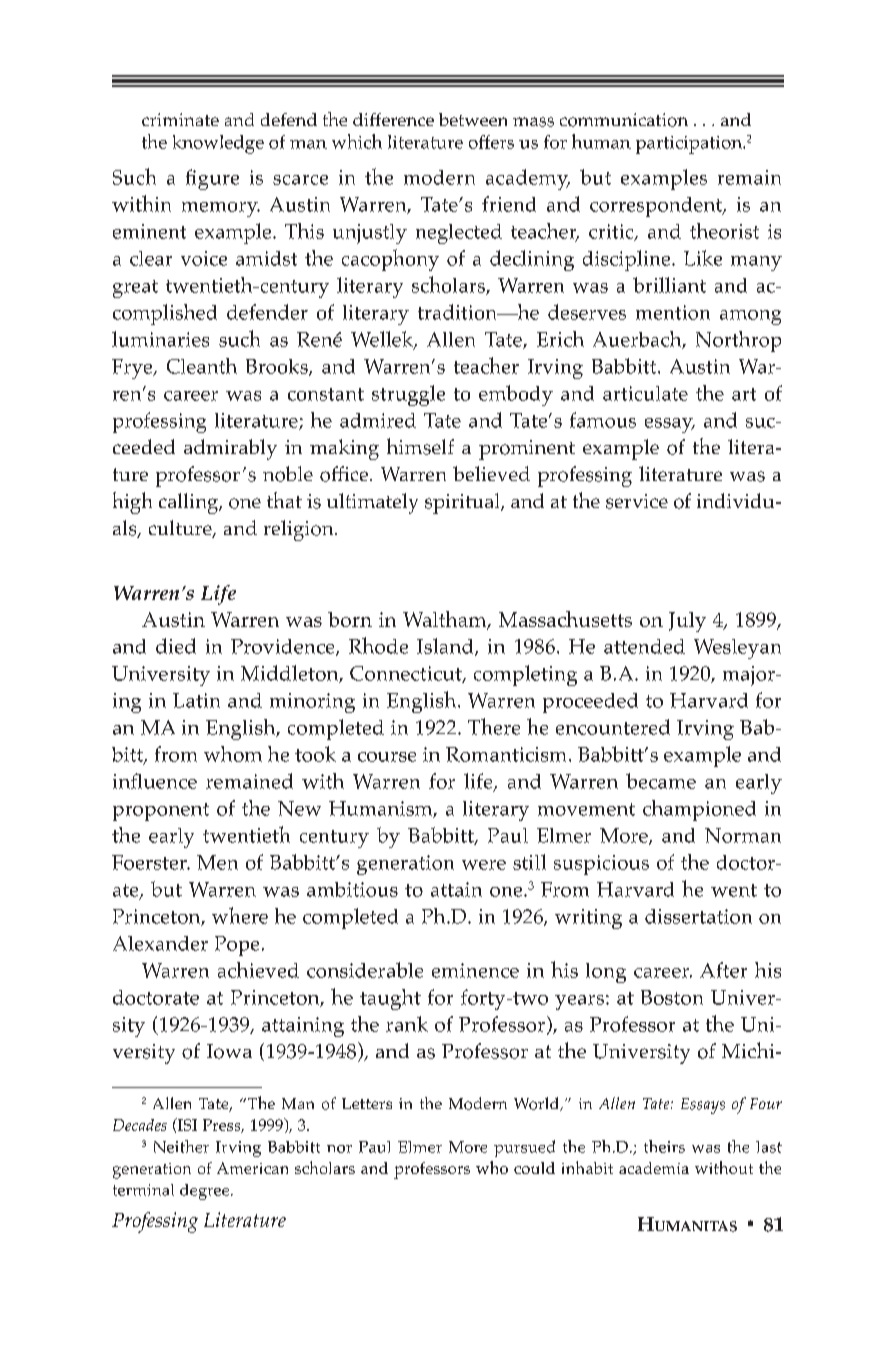 The width and height of the screenshot is (896, 1345). Describe the element at coordinates (181, 1146) in the screenshot. I see `Neither` at that location.
